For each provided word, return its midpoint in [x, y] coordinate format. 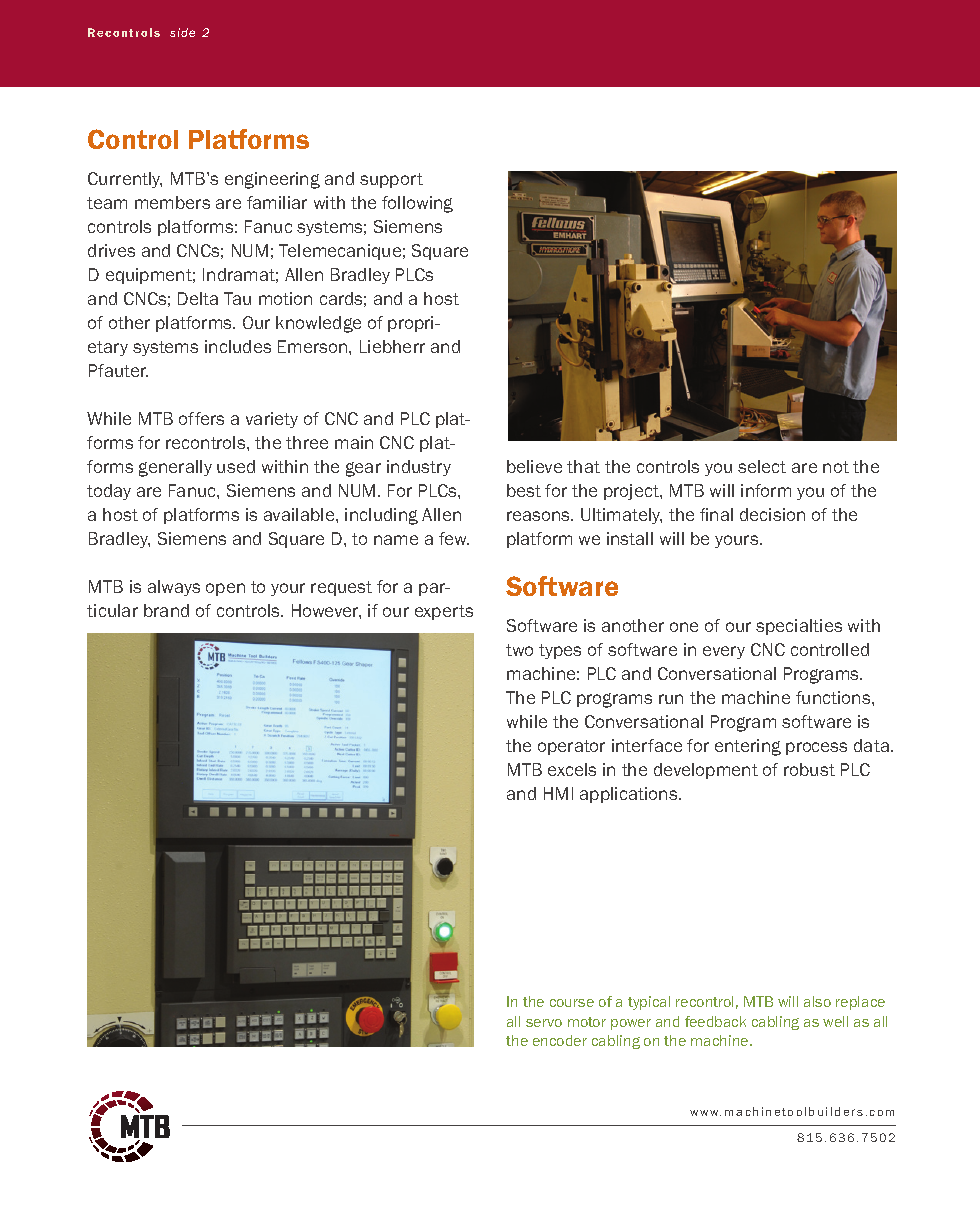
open [225, 589]
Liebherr [392, 346]
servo [544, 1023]
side [182, 32]
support [391, 180]
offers [201, 418]
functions [834, 697]
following [417, 204]
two [519, 650]
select [762, 466]
